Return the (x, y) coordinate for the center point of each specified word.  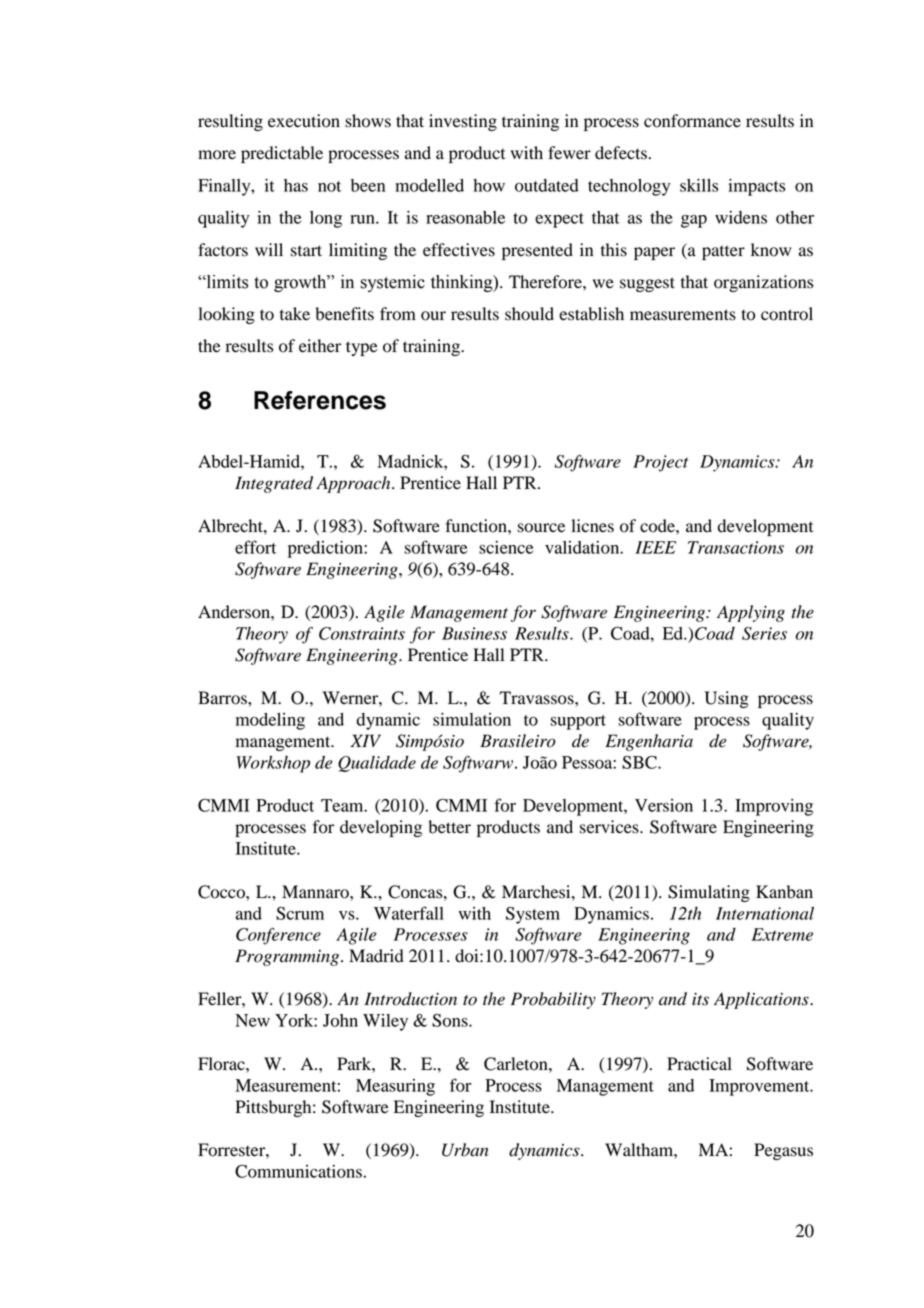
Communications (298, 1171)
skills (699, 185)
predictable (282, 154)
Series (764, 633)
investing (463, 122)
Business (474, 633)
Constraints (362, 633)
